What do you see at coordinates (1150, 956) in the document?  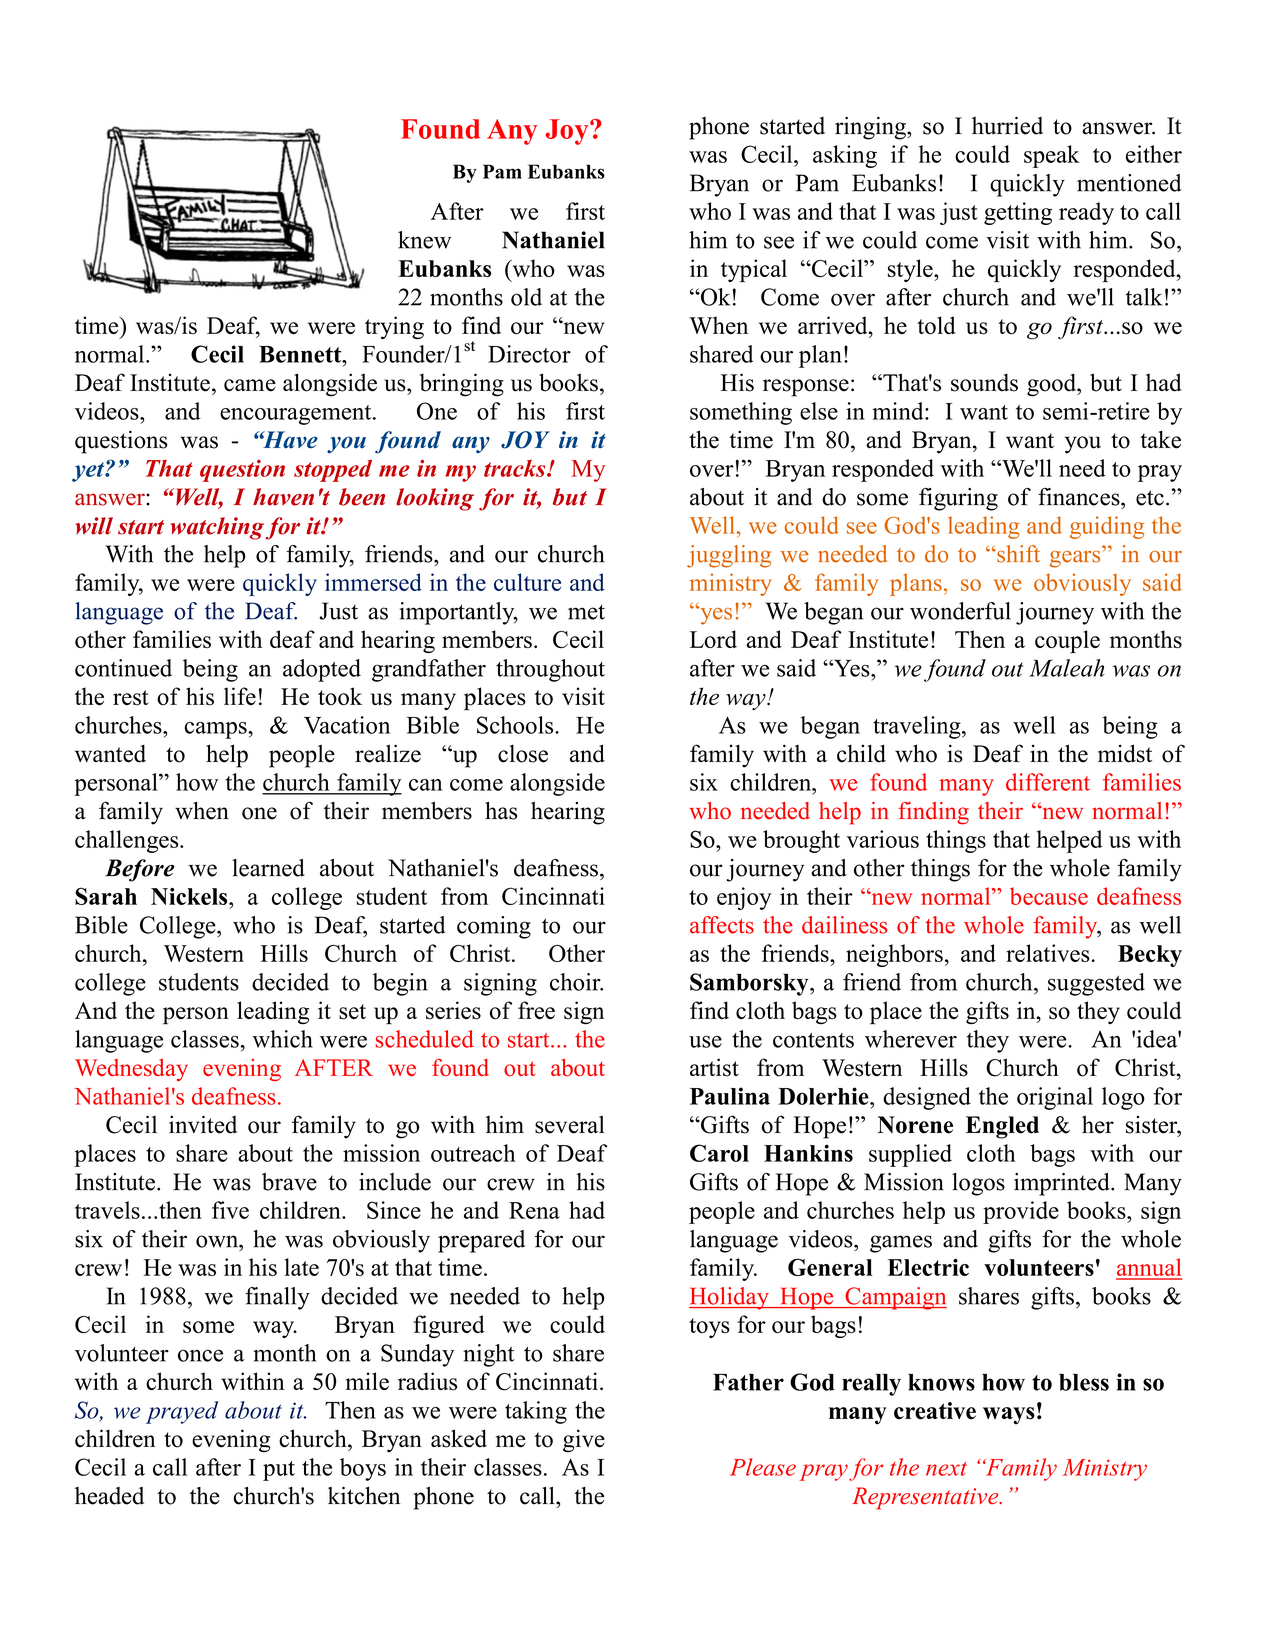 I see `Becky` at bounding box center [1150, 956].
